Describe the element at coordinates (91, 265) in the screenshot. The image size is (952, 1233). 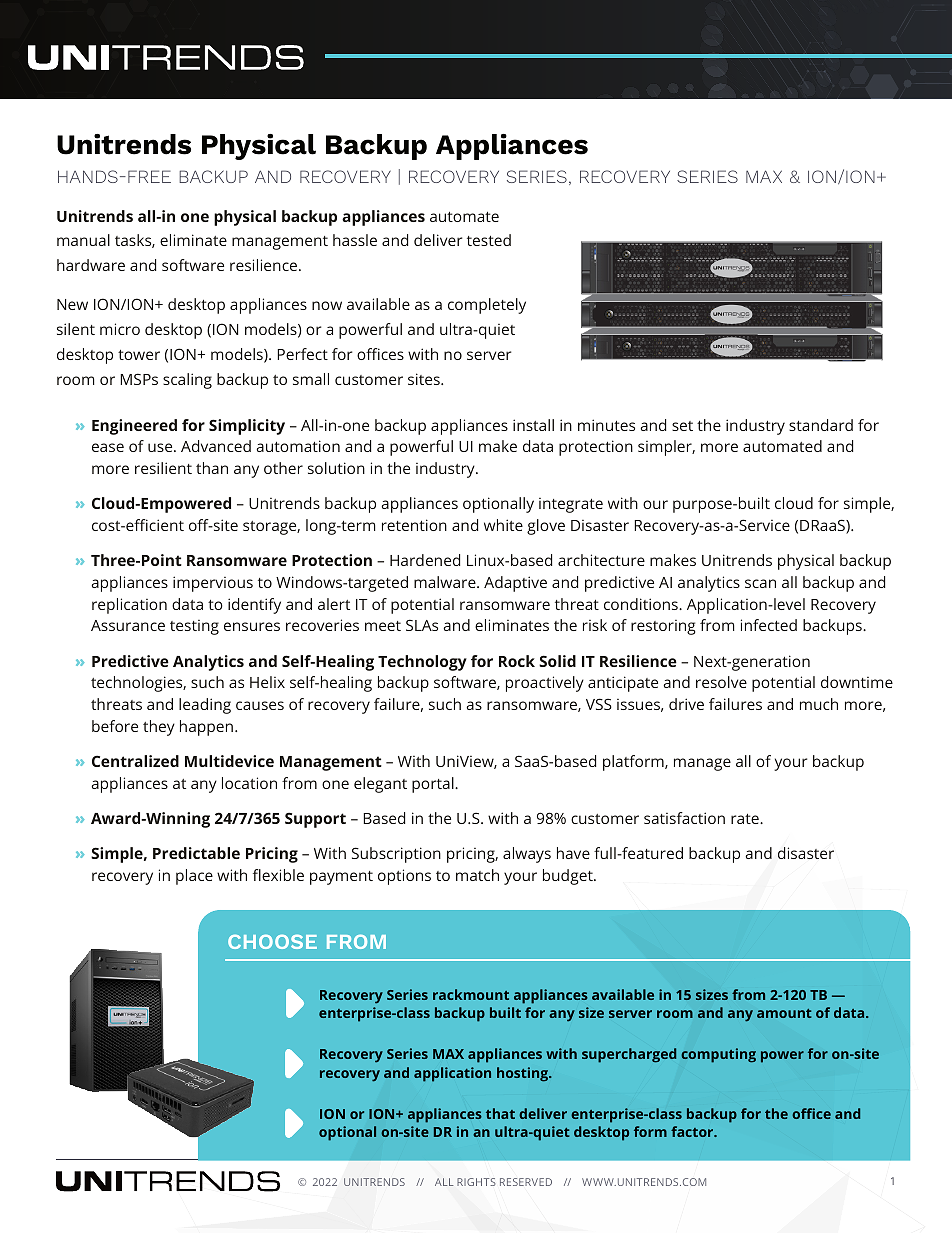
I see `hardware` at that location.
